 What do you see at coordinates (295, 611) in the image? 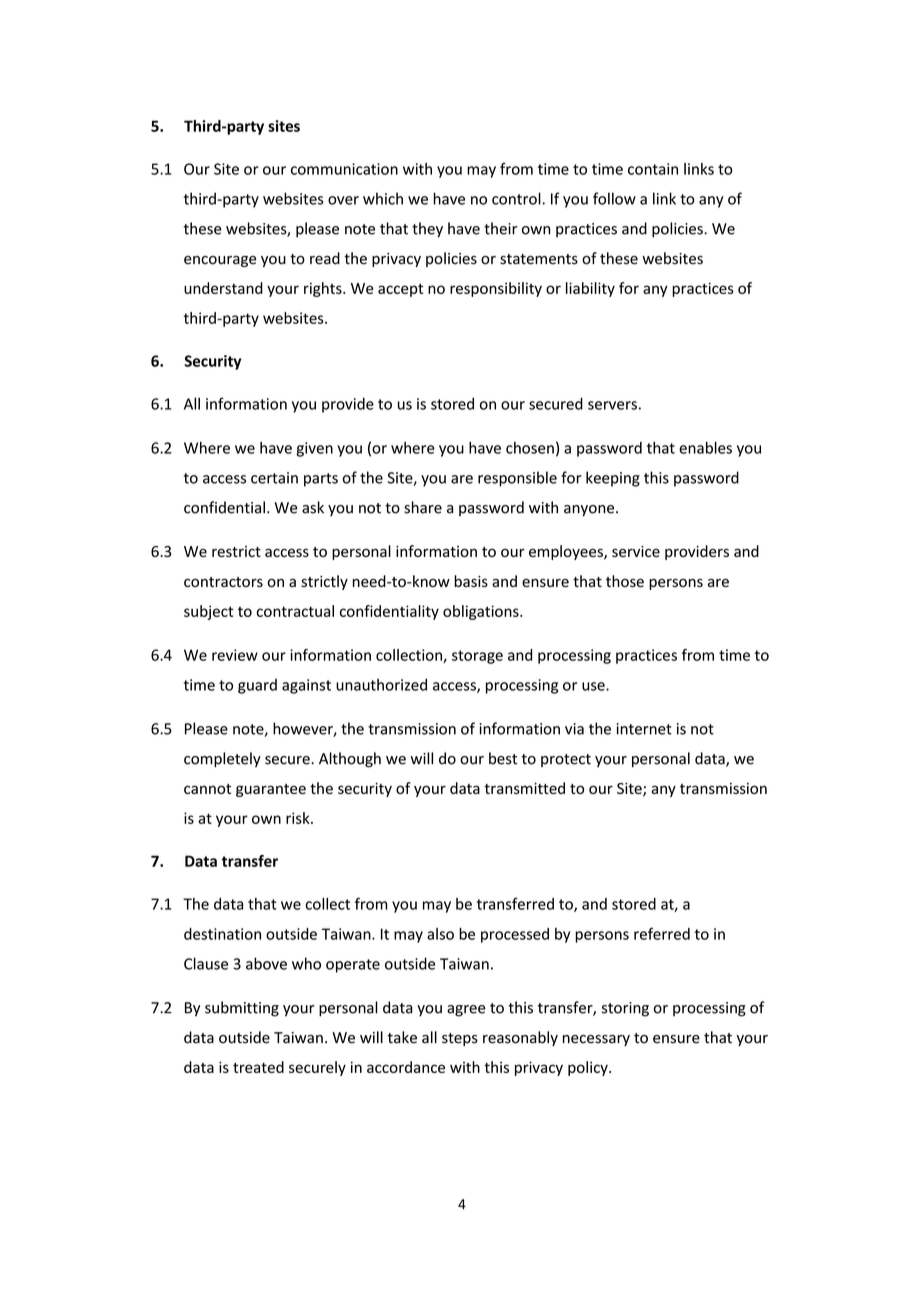
I see `contractual` at bounding box center [295, 611].
